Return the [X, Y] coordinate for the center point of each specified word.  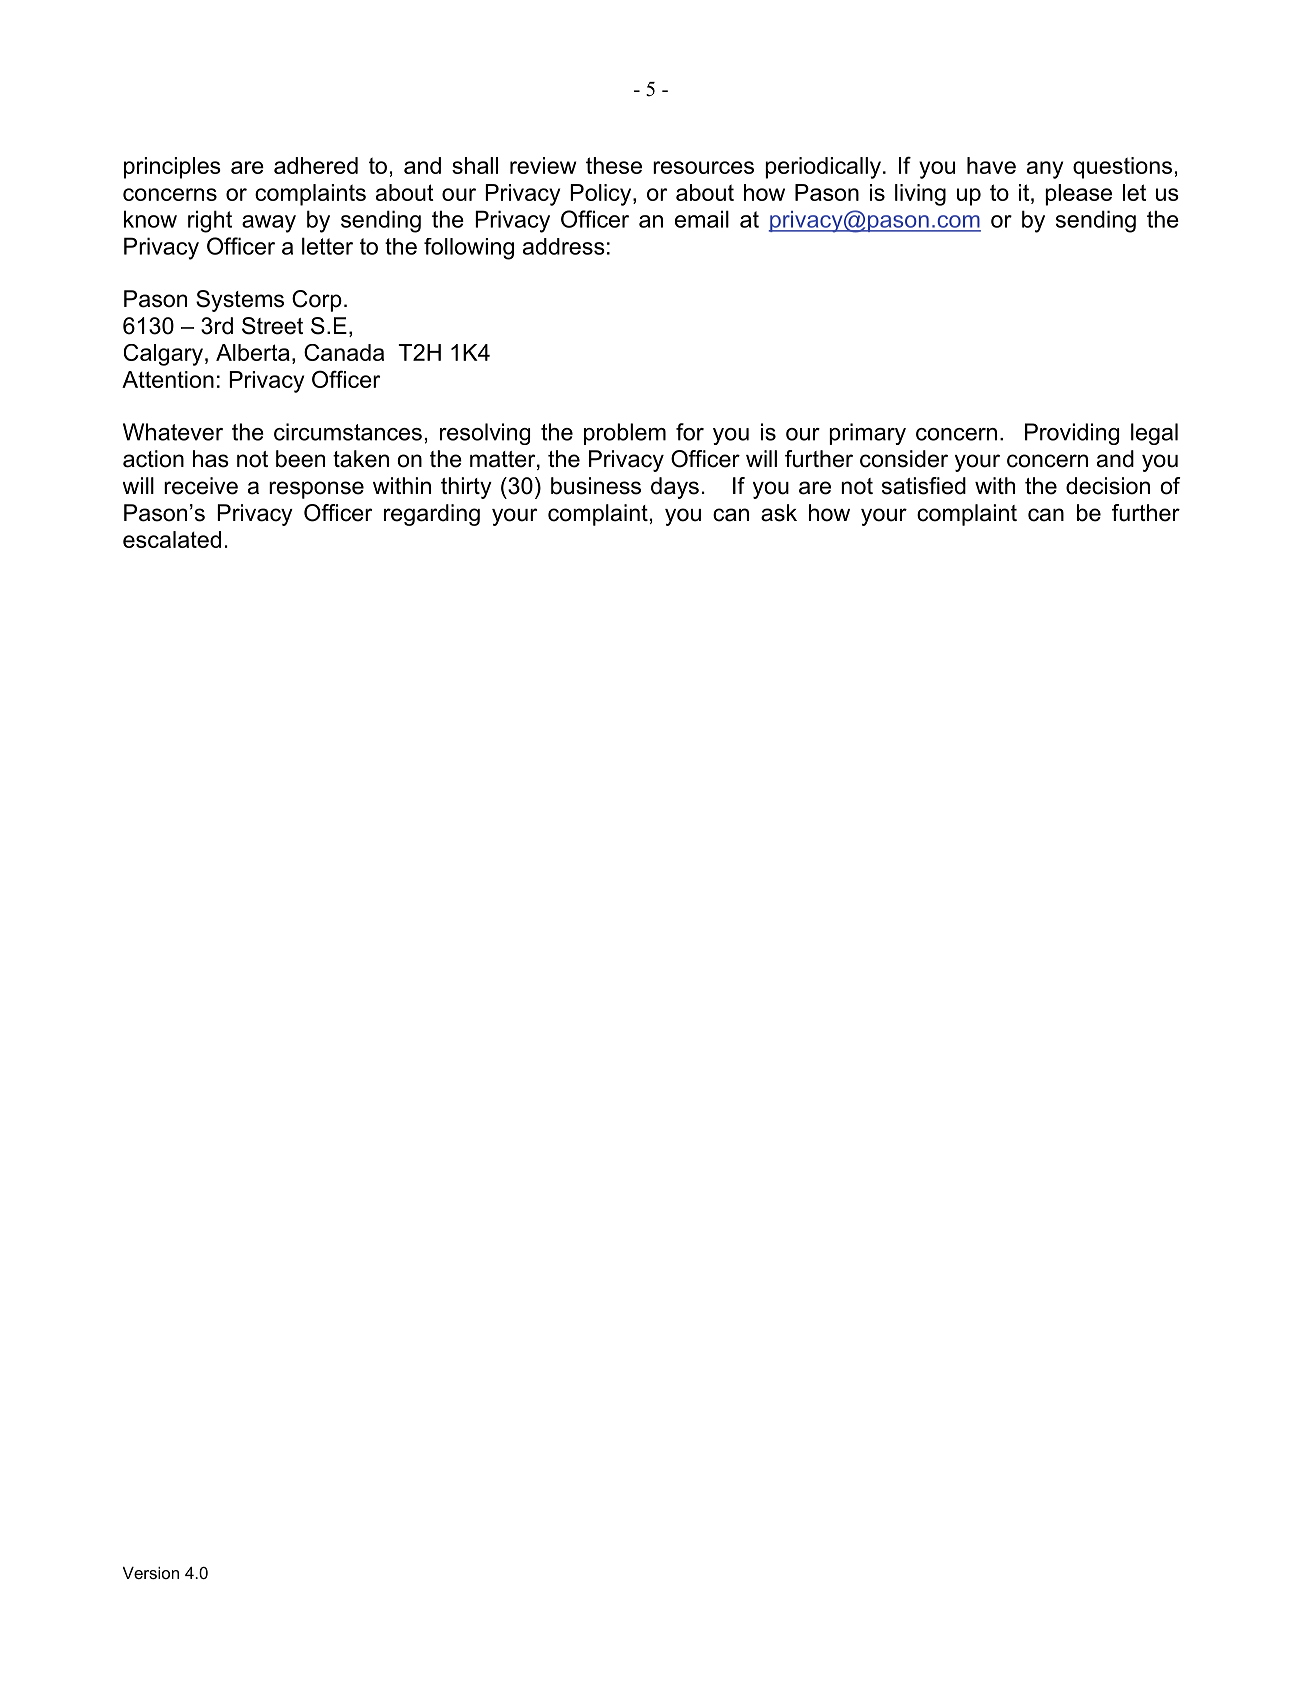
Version [151, 1573]
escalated [172, 539]
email [702, 219]
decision [1108, 486]
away [269, 224]
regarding [432, 515]
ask [779, 513]
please [1078, 195]
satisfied [924, 486]
